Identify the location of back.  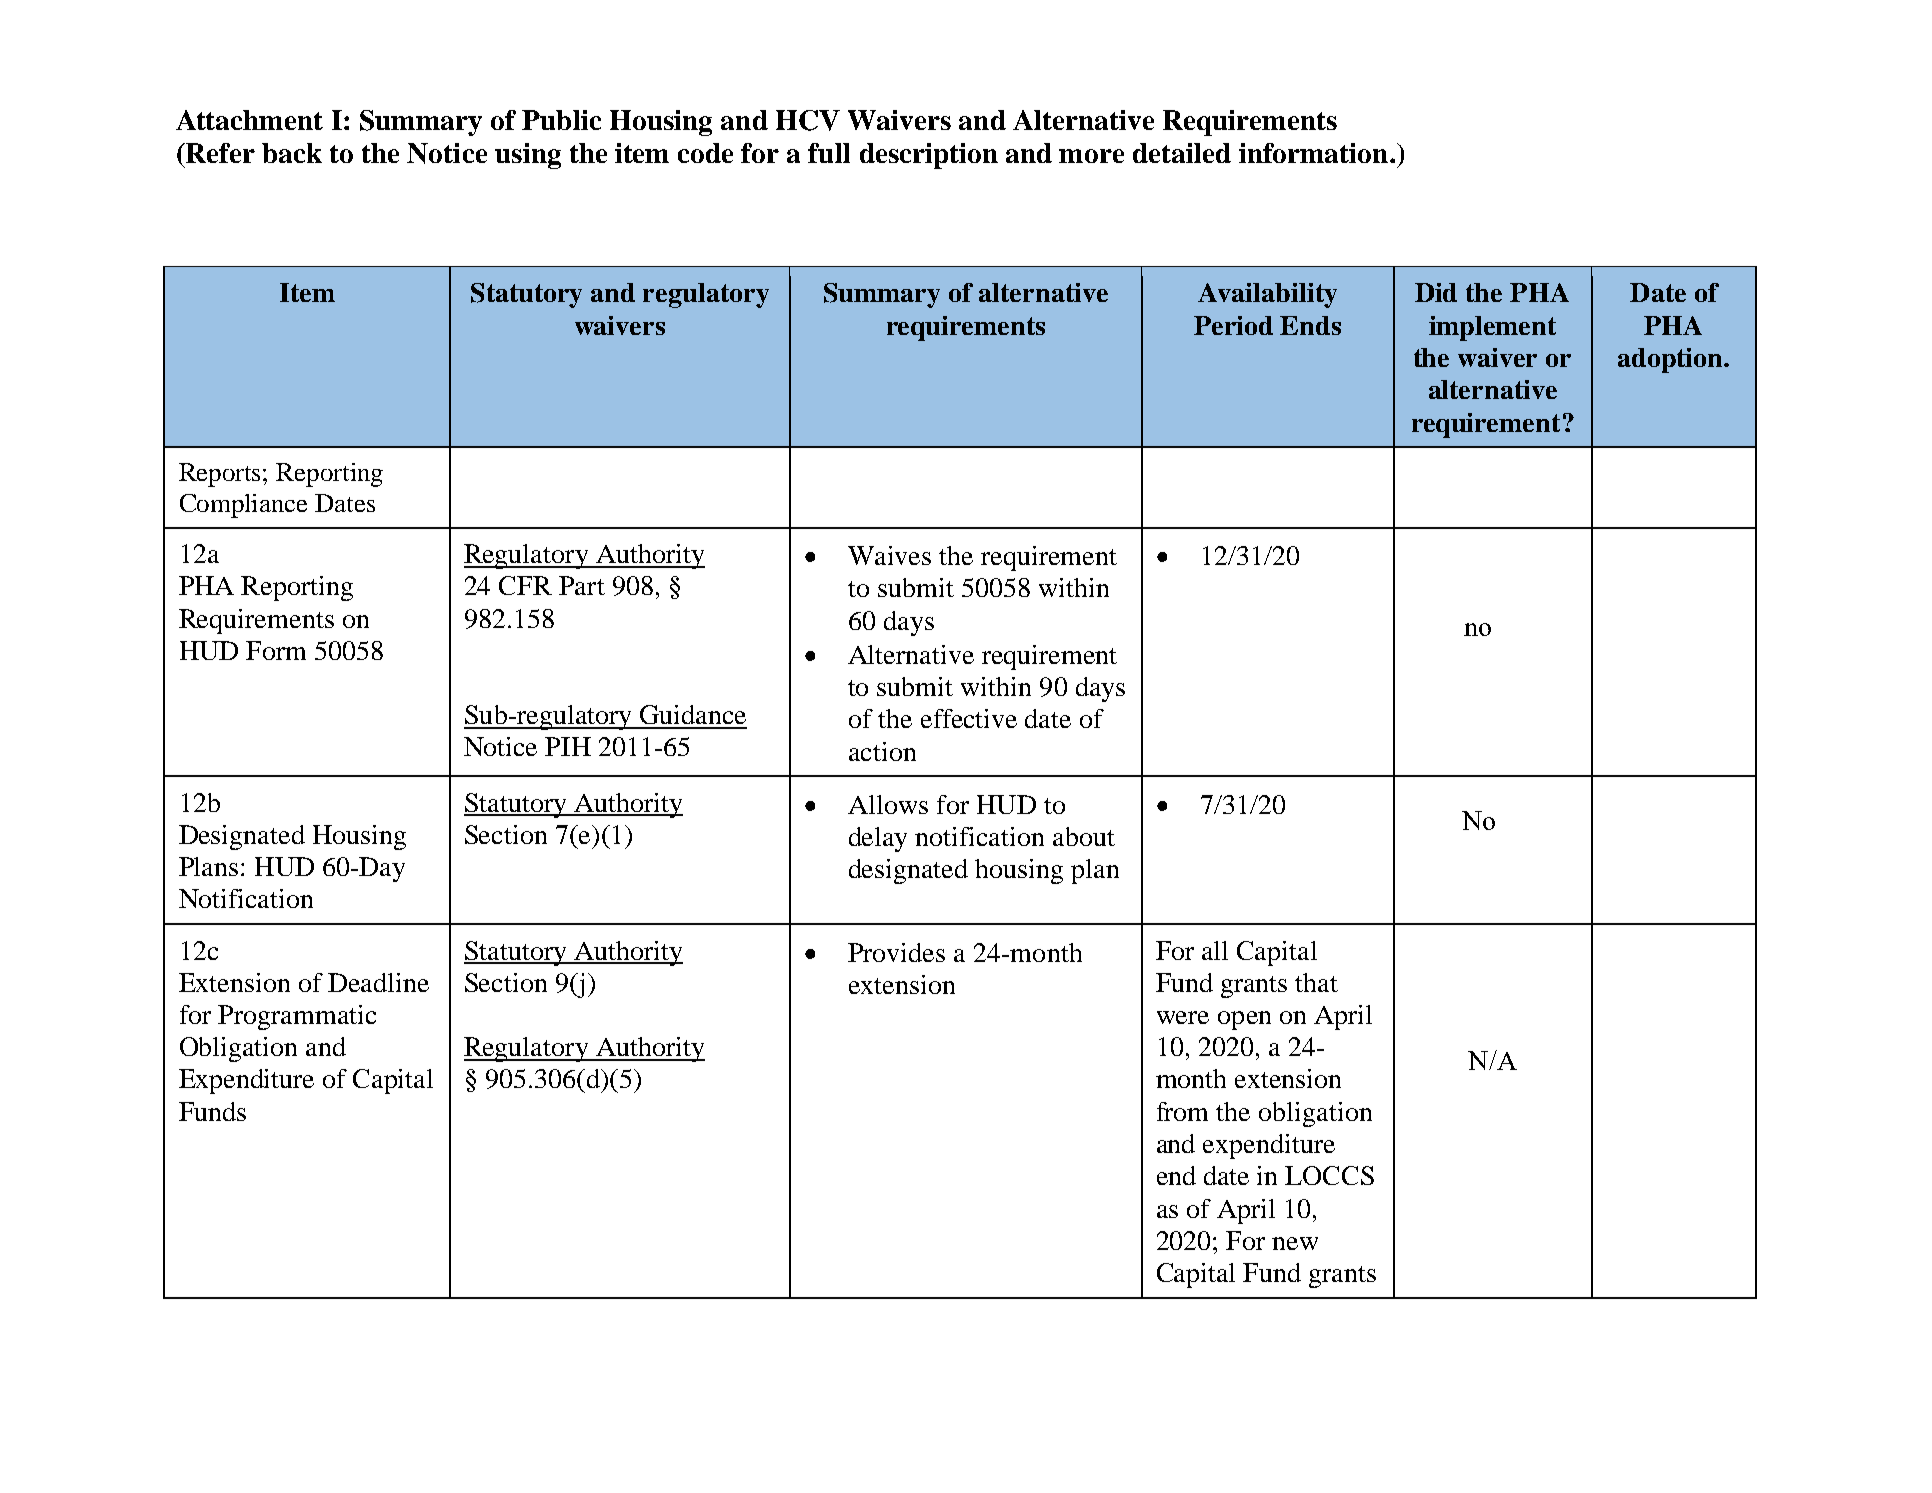
(292, 153).
